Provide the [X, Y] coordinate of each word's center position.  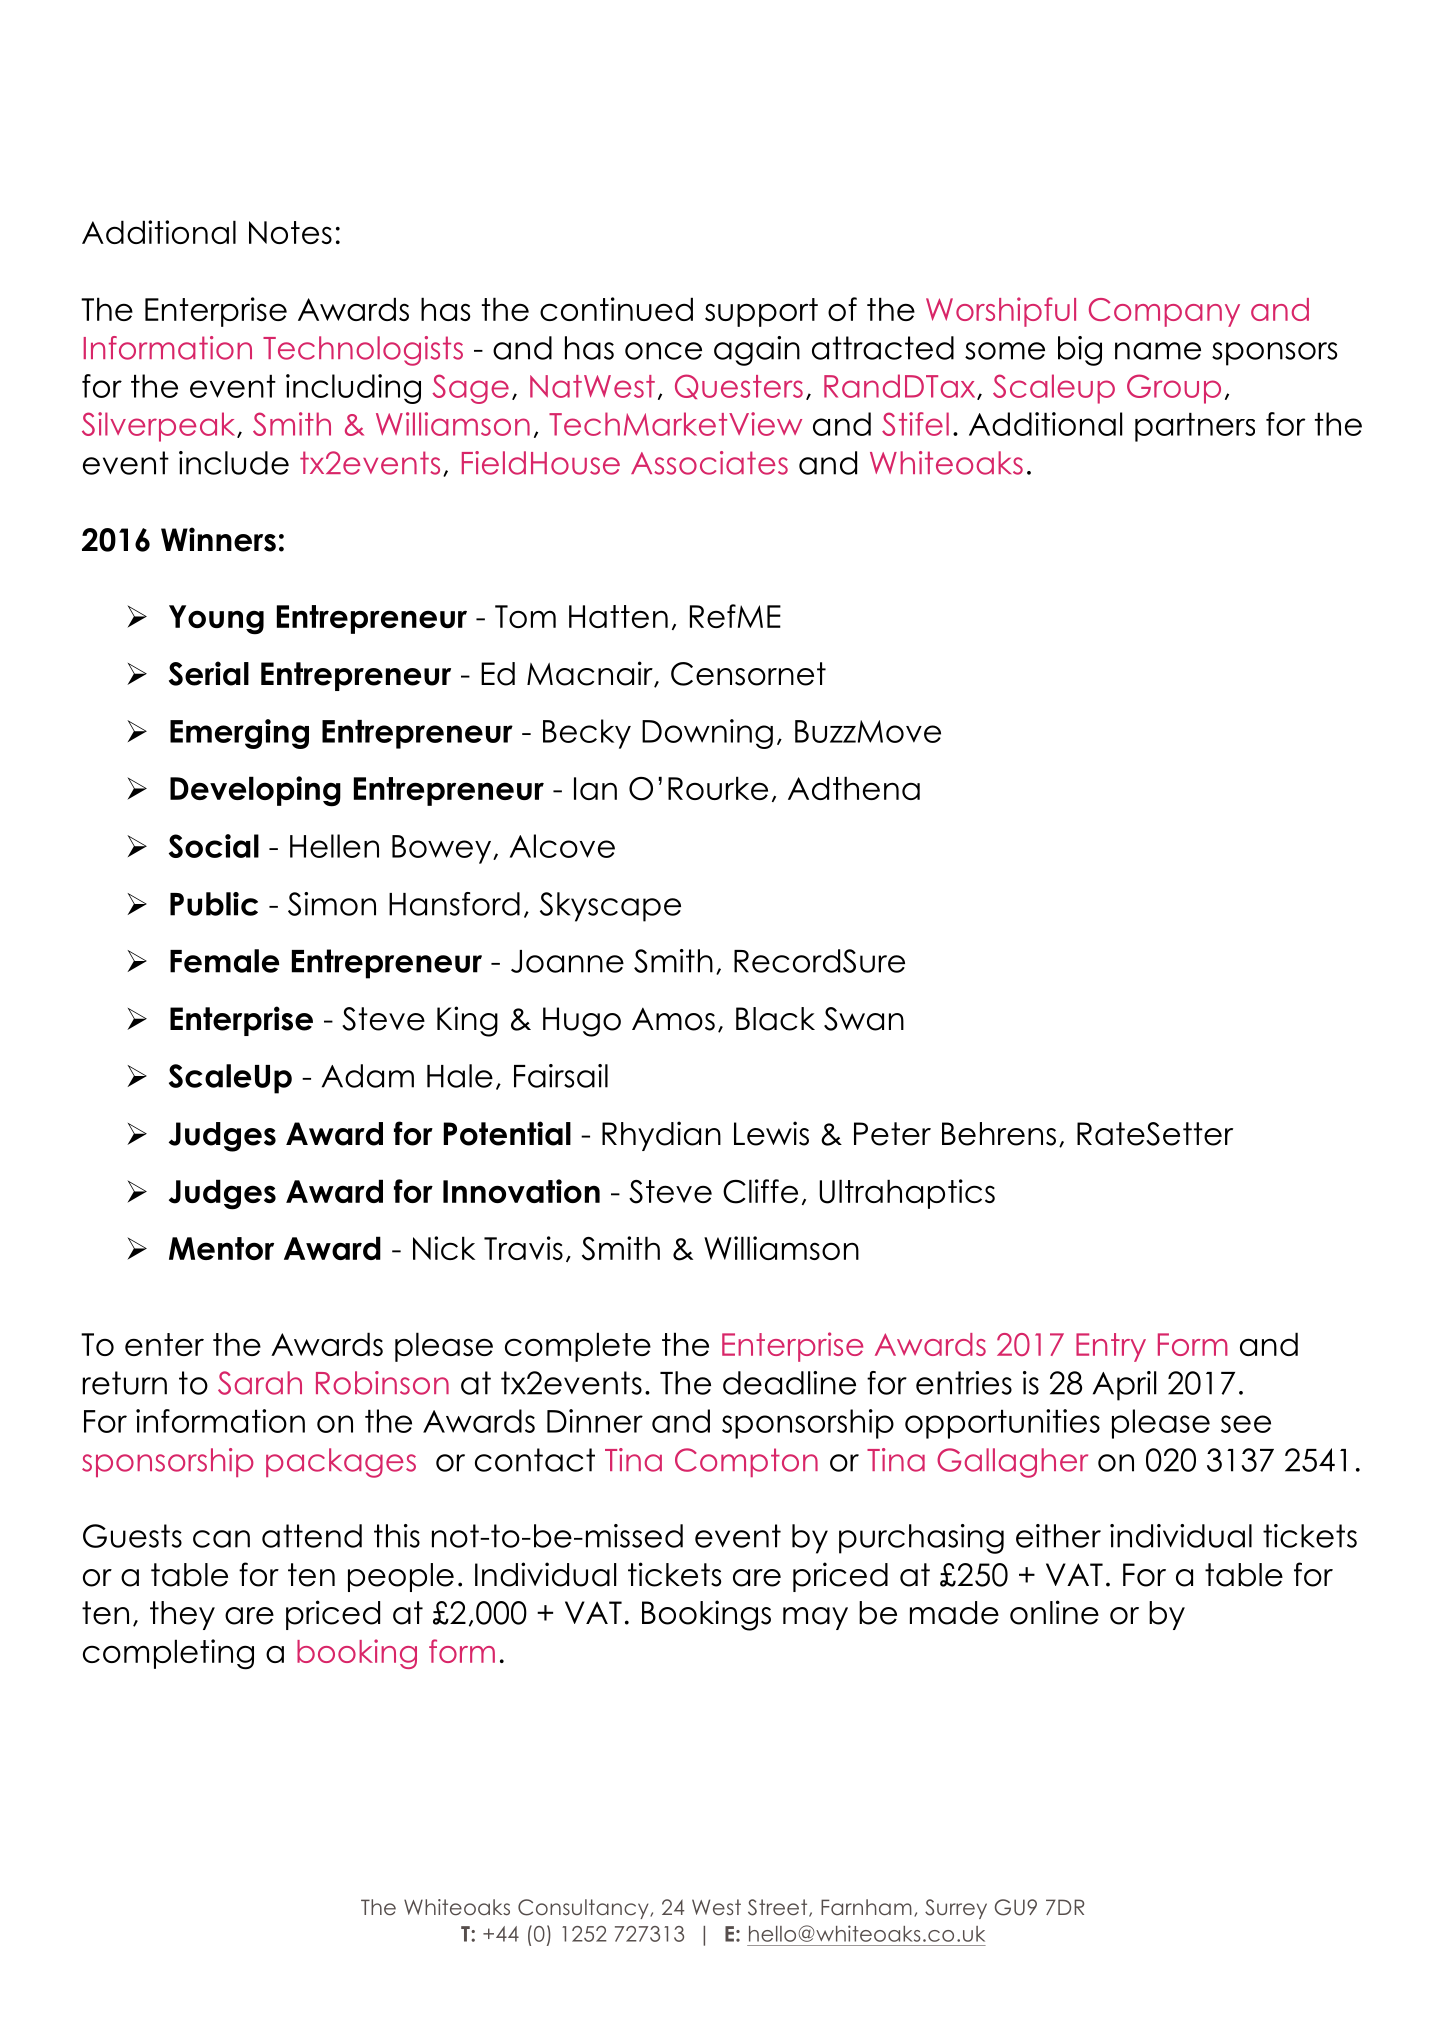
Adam [368, 1076]
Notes [290, 232]
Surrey [956, 1909]
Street [779, 1908]
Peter [892, 1134]
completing [168, 1654]
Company [1164, 312]
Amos [673, 1019]
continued [616, 309]
